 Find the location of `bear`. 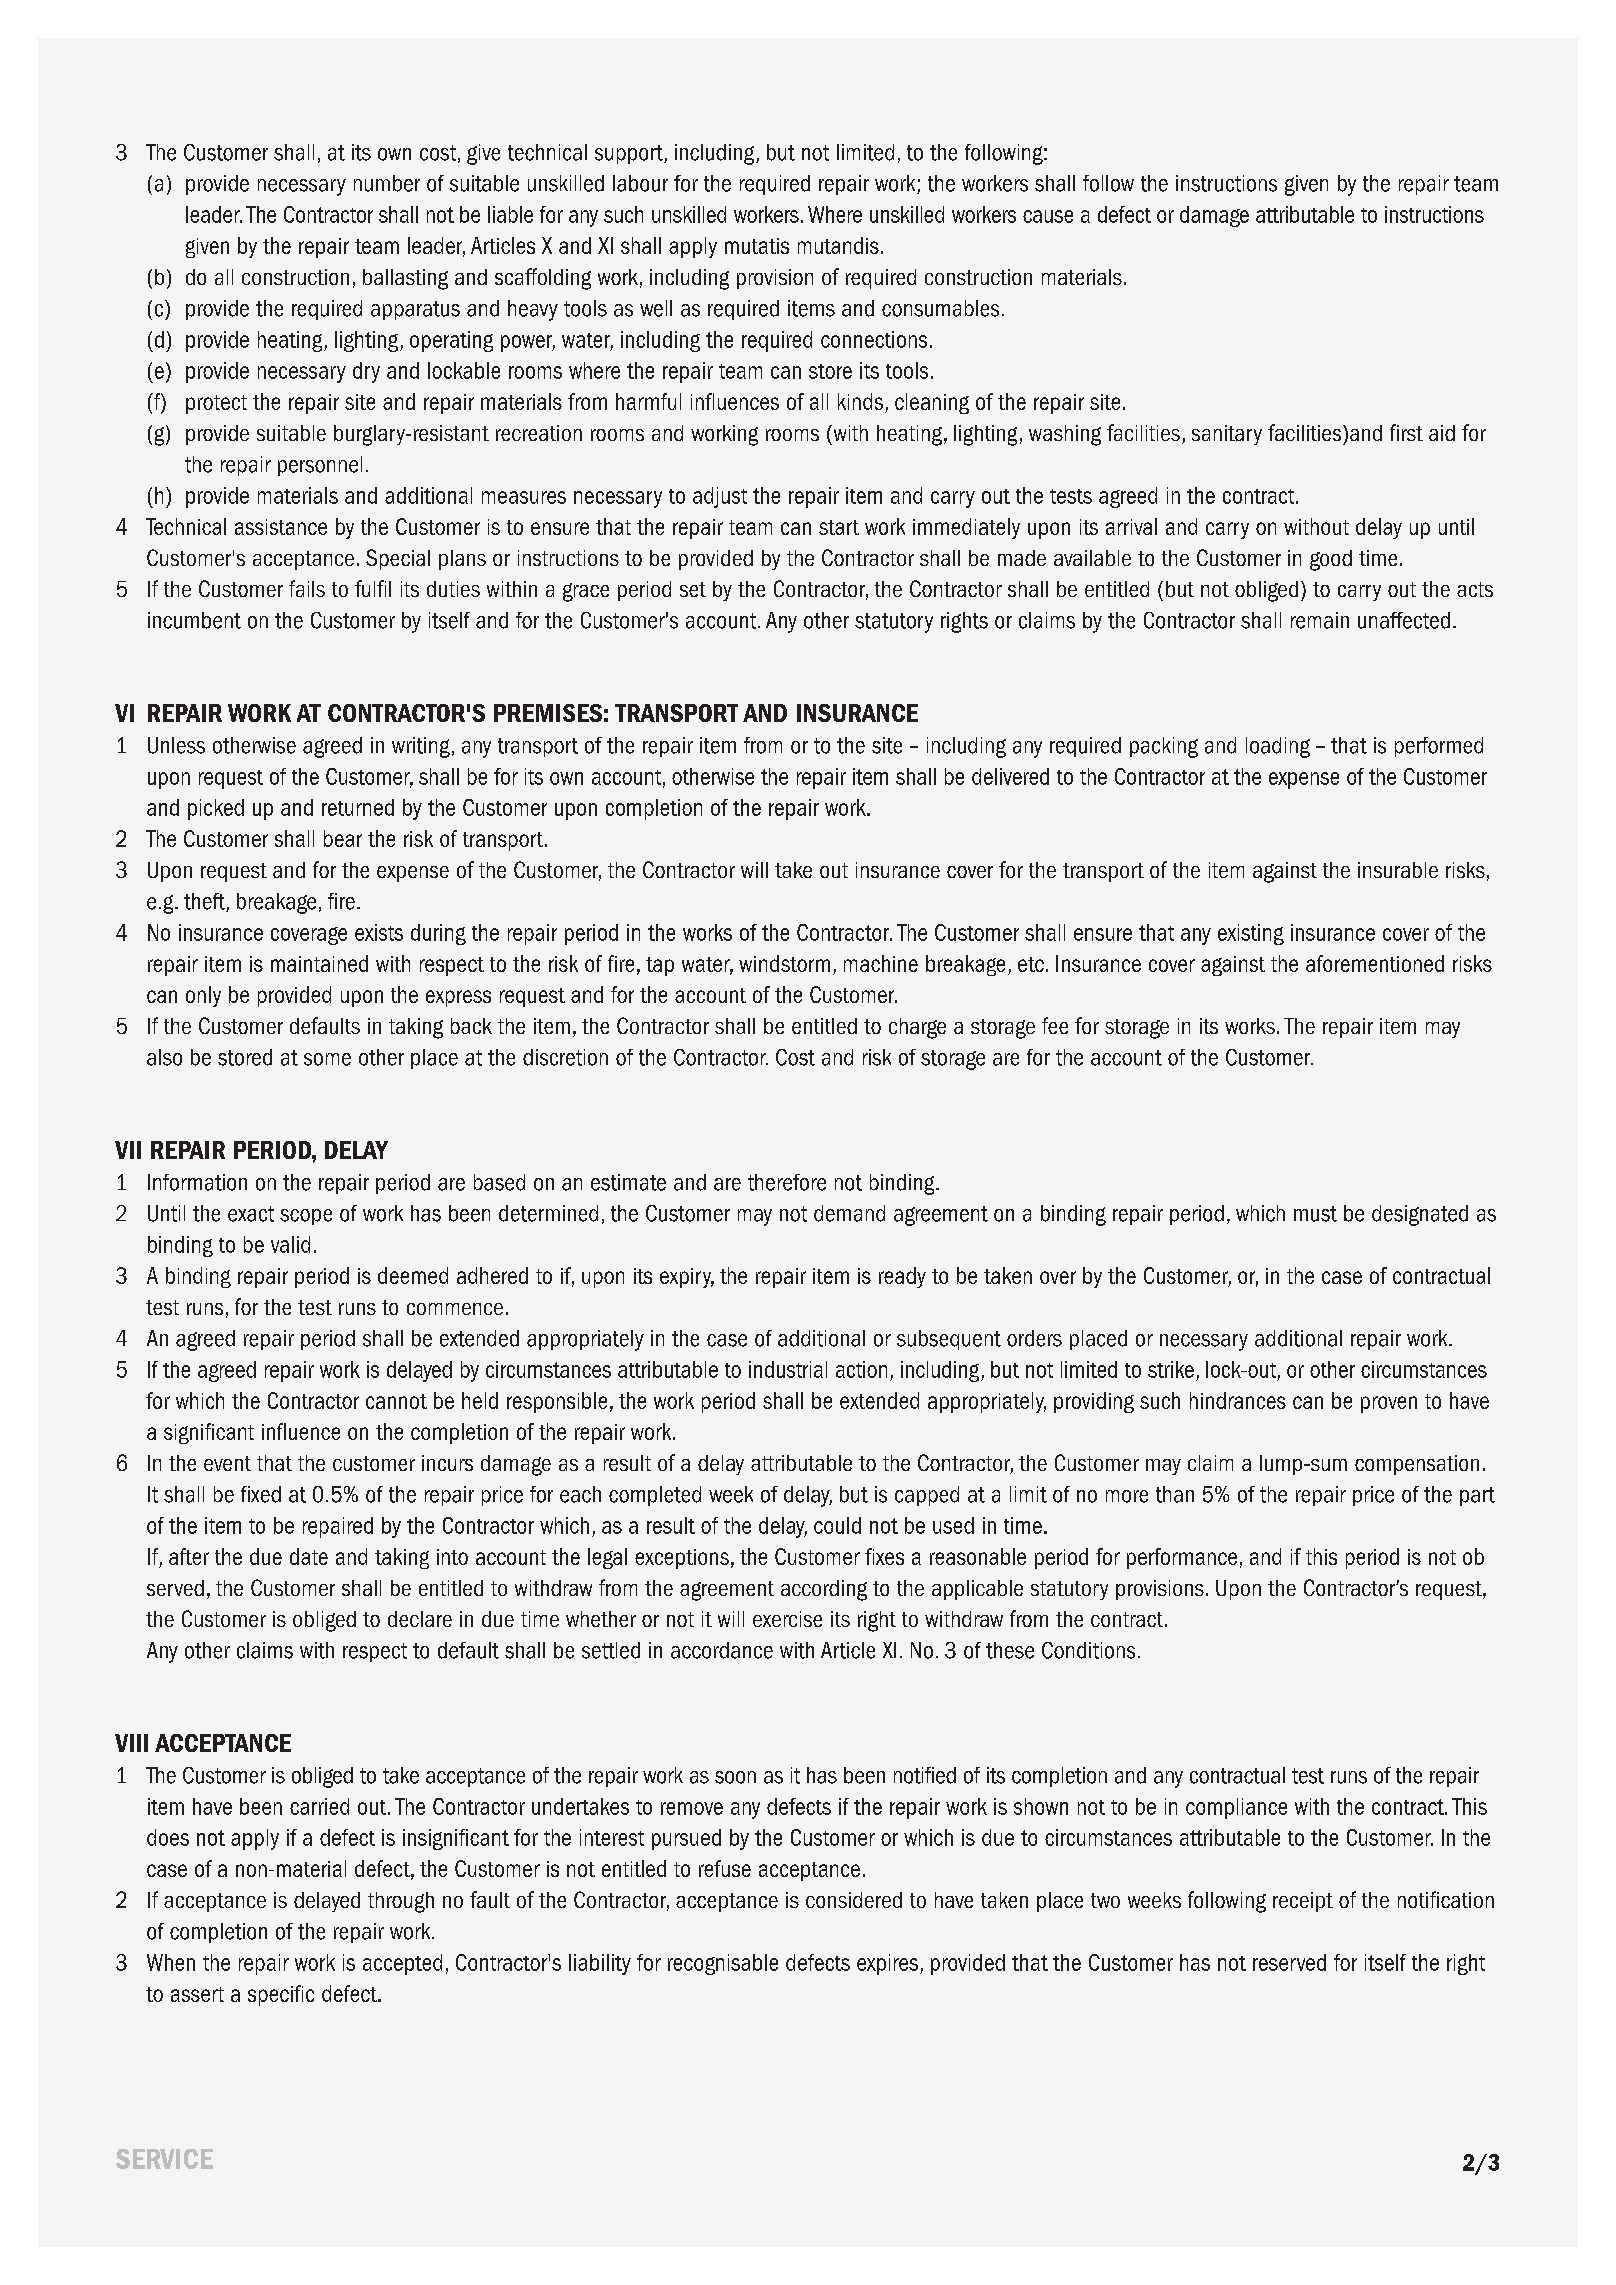

bear is located at coordinates (343, 838).
